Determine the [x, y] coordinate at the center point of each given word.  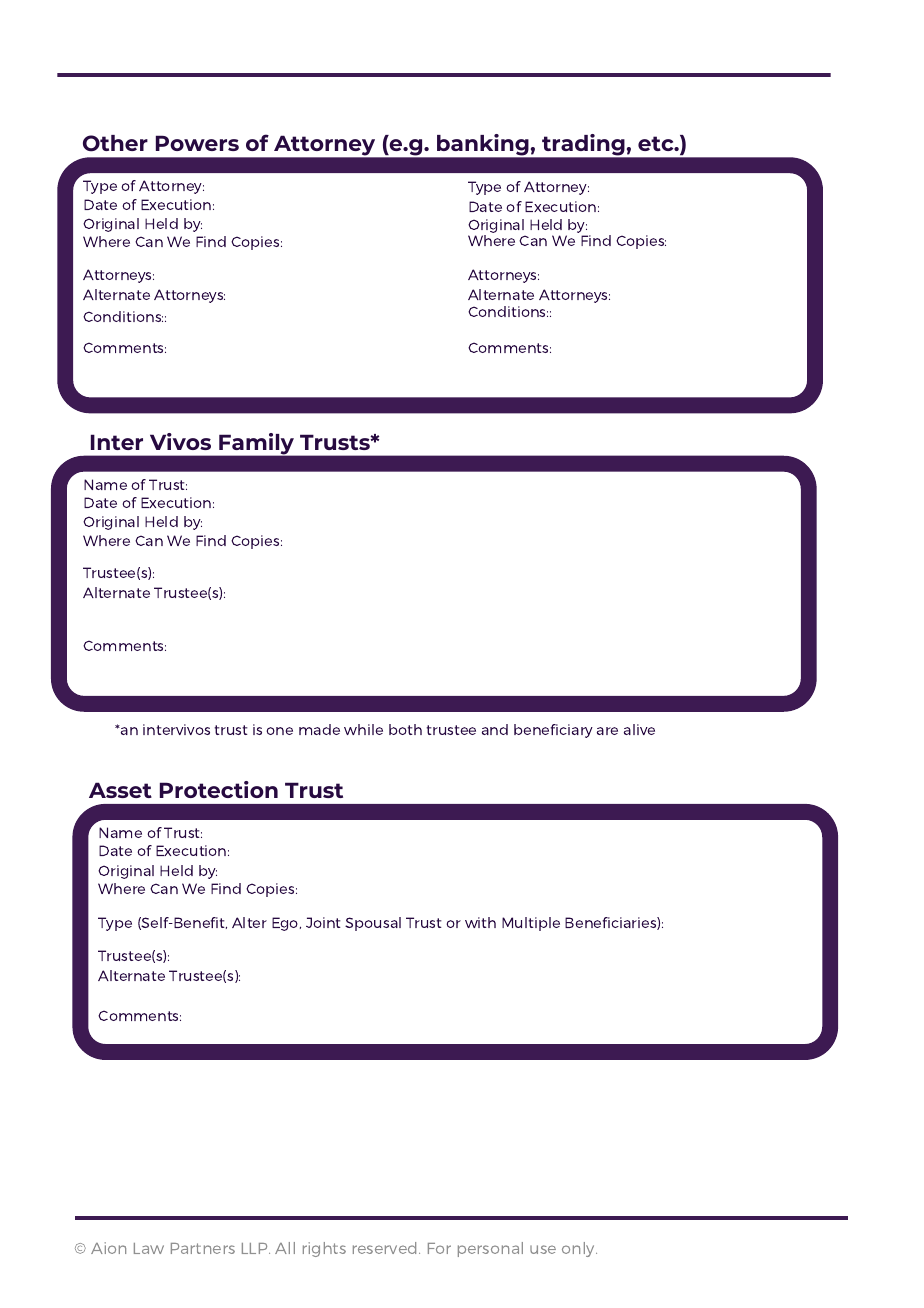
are [607, 731]
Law [149, 1248]
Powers [197, 143]
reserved [386, 1248]
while [363, 729]
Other [115, 143]
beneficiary [553, 731]
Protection [219, 789]
